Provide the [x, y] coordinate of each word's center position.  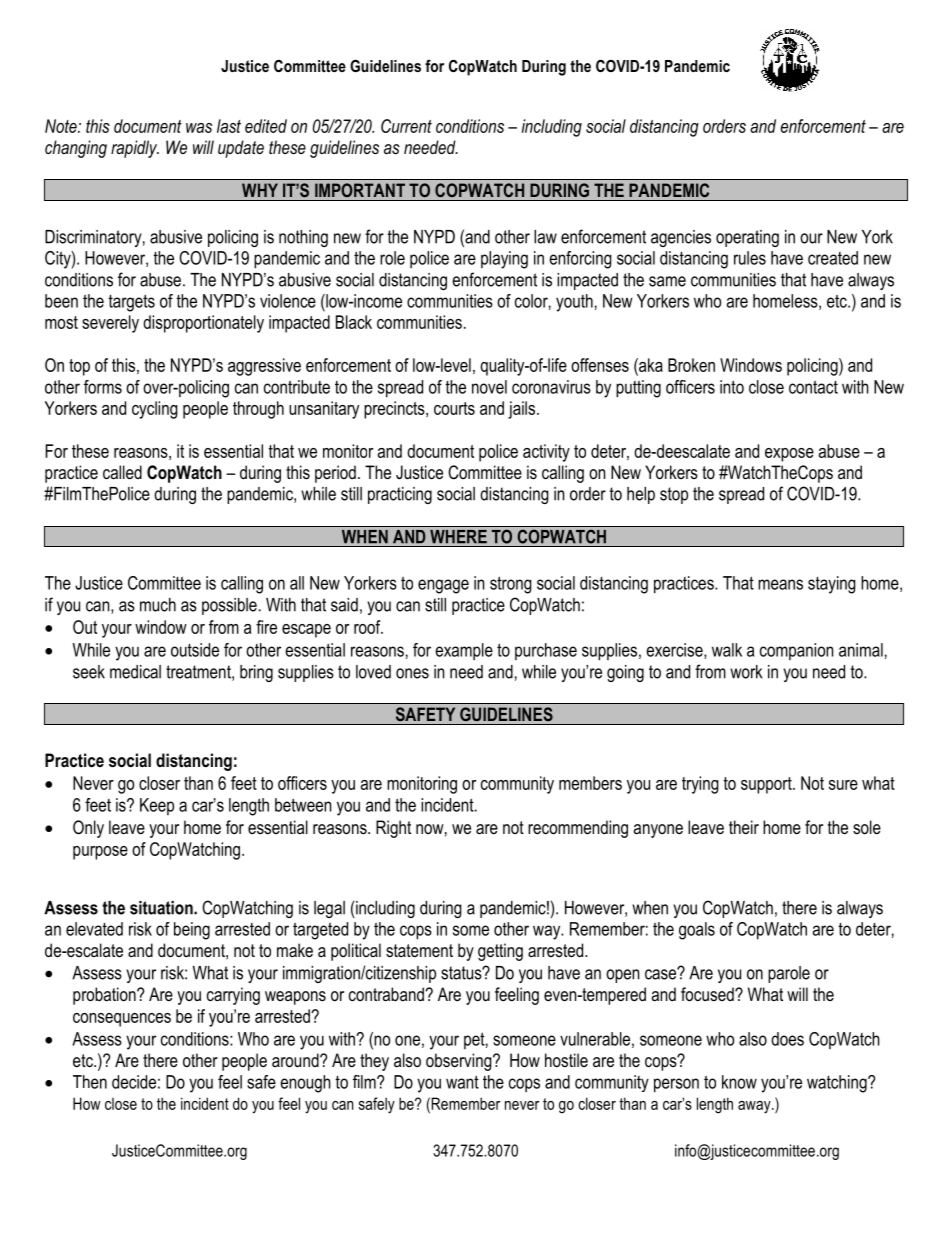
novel [489, 387]
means [780, 584]
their [744, 827]
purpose [100, 853]
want [462, 1082]
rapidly [135, 149]
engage [443, 586]
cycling [155, 410]
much [158, 605]
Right [393, 829]
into [732, 387]
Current [406, 126]
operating [747, 238]
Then [90, 1082]
